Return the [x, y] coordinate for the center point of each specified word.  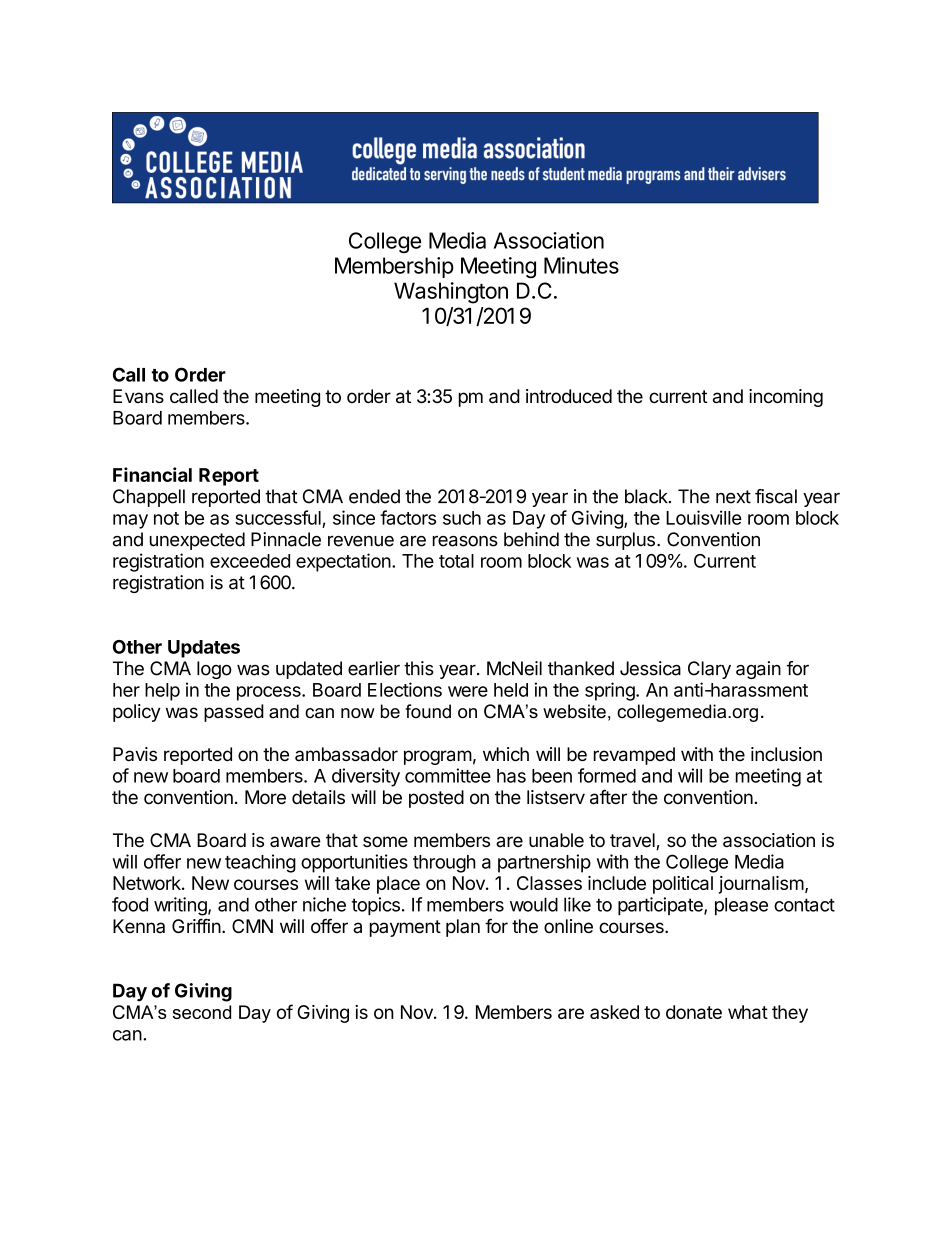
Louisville [704, 517]
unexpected [197, 541]
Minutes [581, 265]
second [202, 1012]
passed [234, 713]
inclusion [786, 754]
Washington [451, 293]
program [438, 757]
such [462, 518]
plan [463, 928]
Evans [138, 396]
